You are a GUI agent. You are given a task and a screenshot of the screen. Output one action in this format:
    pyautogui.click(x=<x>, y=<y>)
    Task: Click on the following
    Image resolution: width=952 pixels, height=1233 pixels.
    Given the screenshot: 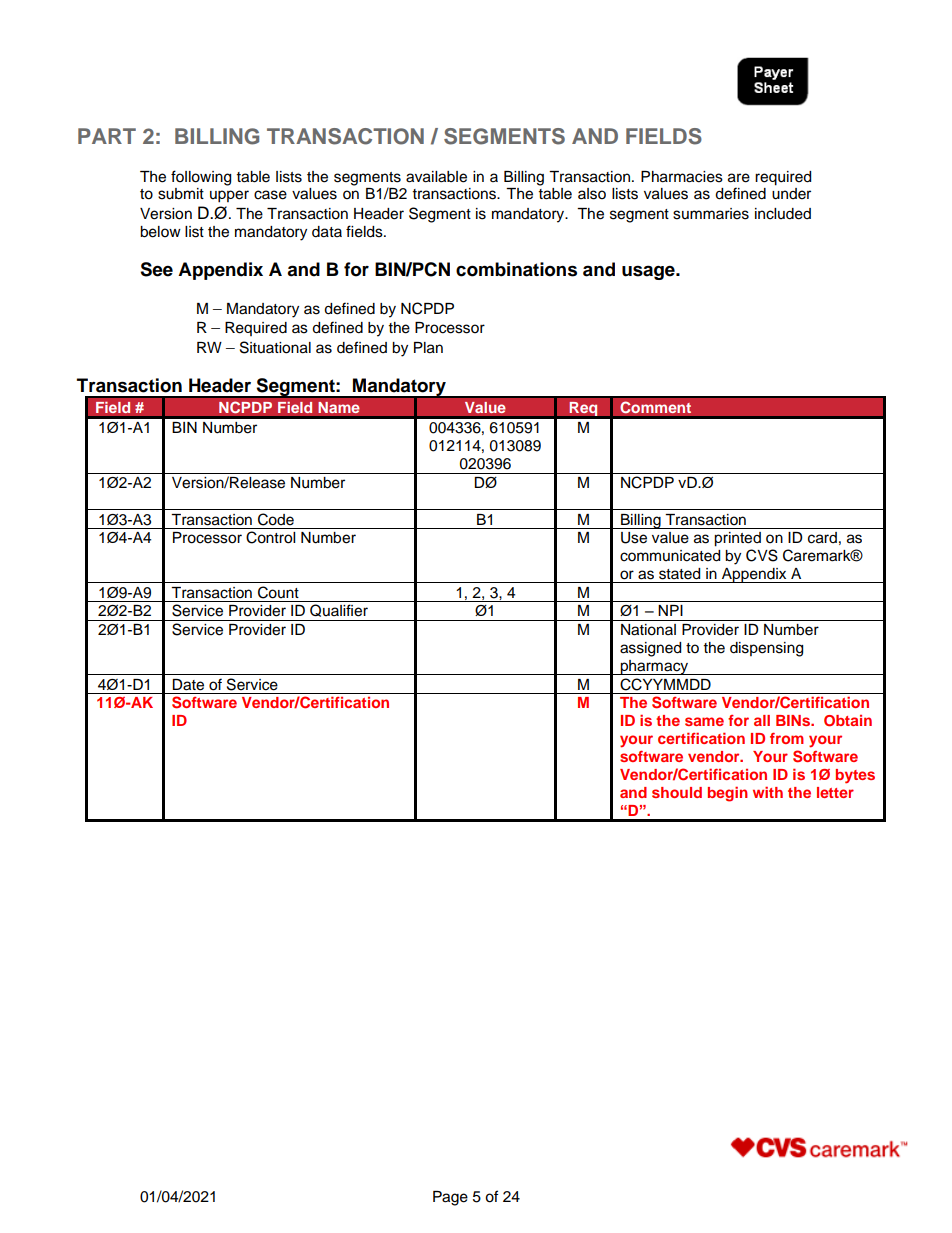 What is the action you would take?
    pyautogui.click(x=201, y=178)
